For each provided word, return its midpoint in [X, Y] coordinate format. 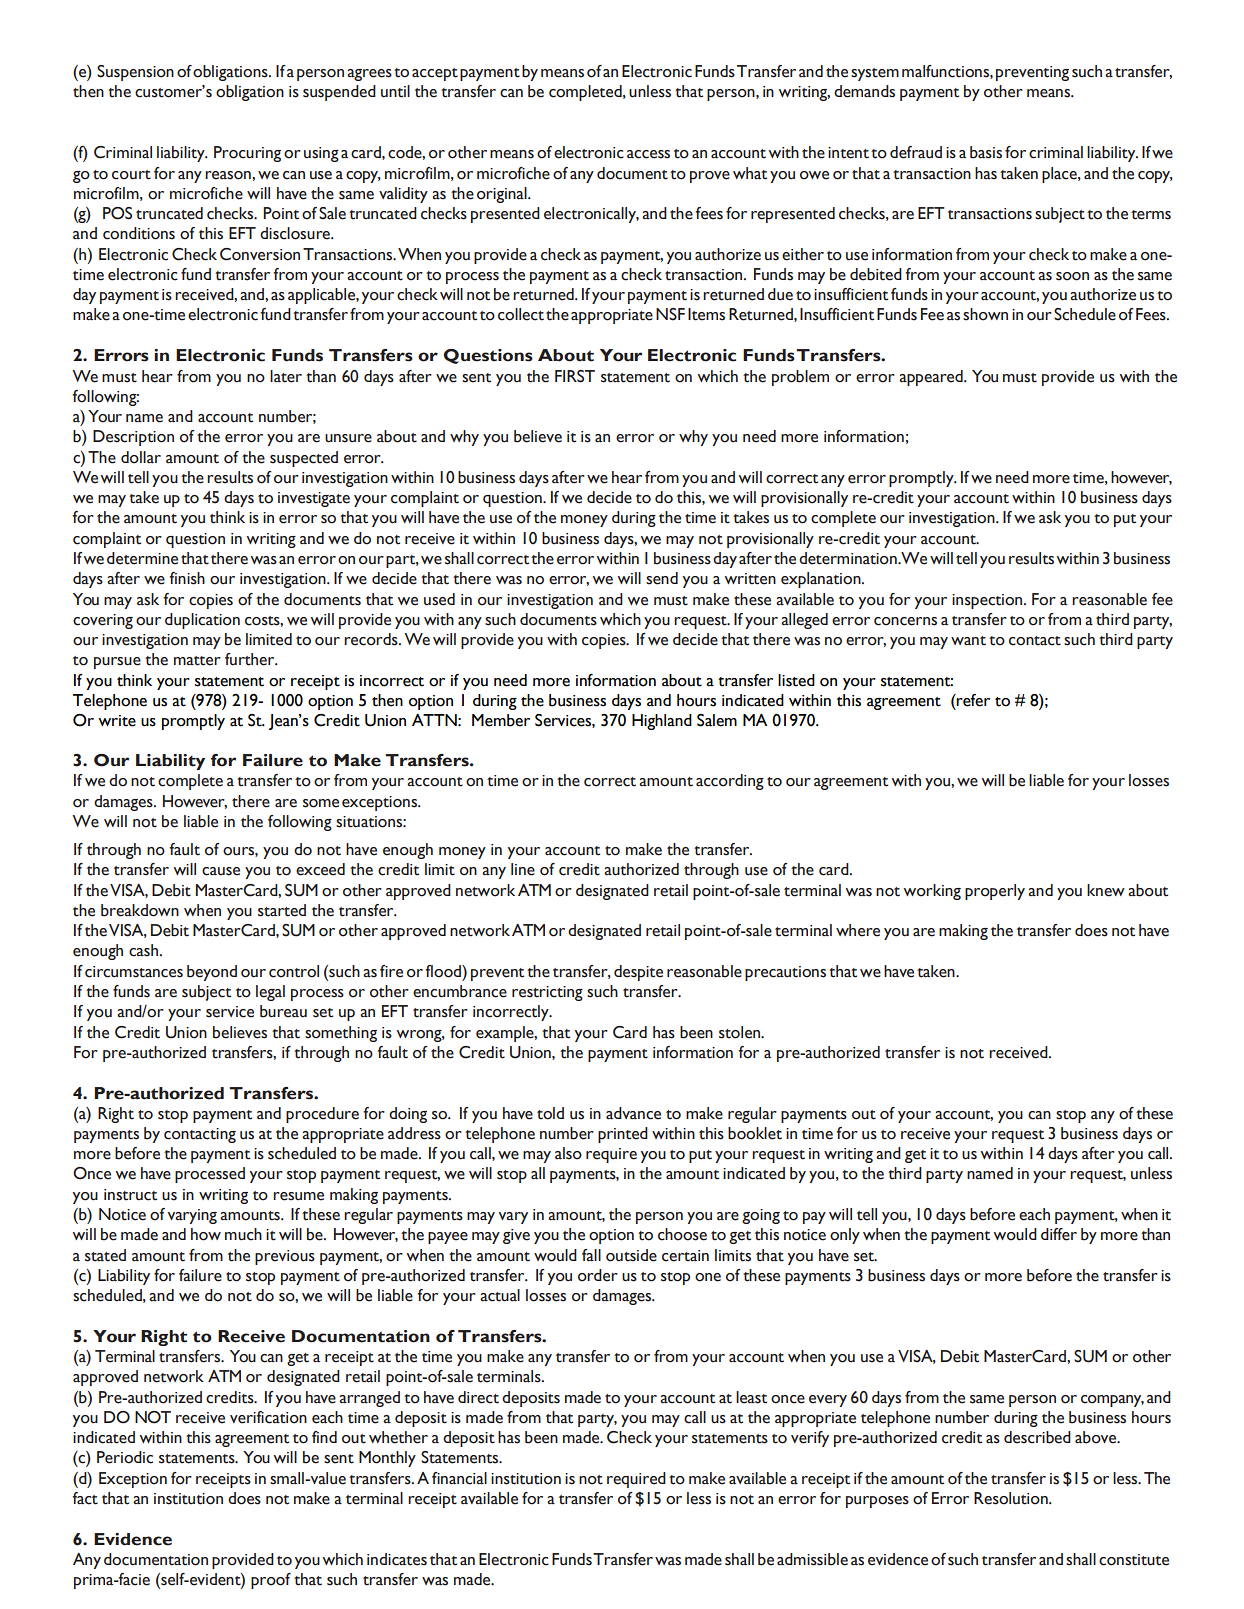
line [523, 869]
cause [221, 871]
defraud [916, 152]
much [243, 1234]
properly [995, 892]
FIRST [575, 376]
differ [1059, 1234]
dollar [141, 457]
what [750, 173]
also [568, 1153]
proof [271, 1581]
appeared [932, 378]
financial [459, 1478]
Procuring [247, 154]
